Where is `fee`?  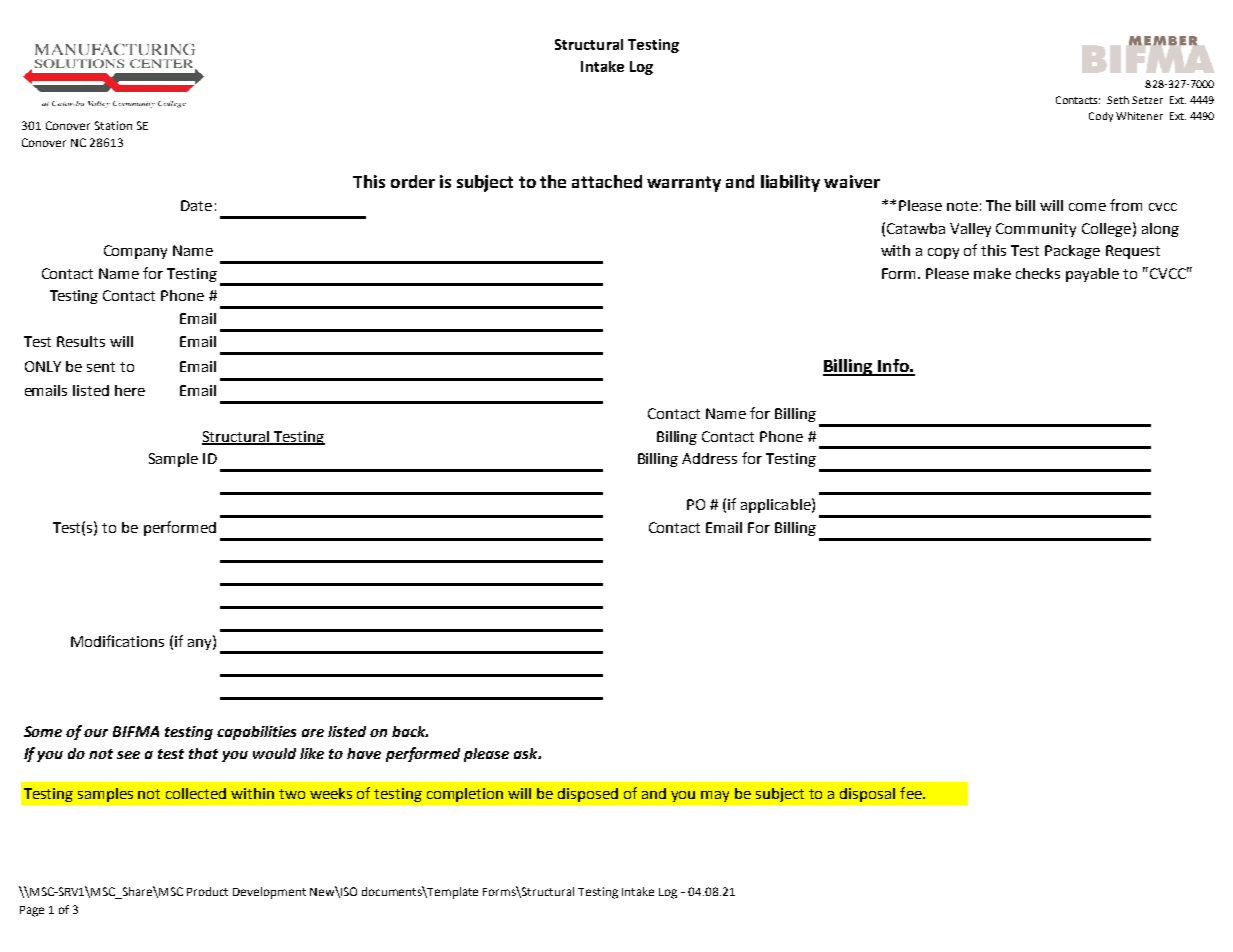 fee is located at coordinates (912, 793).
